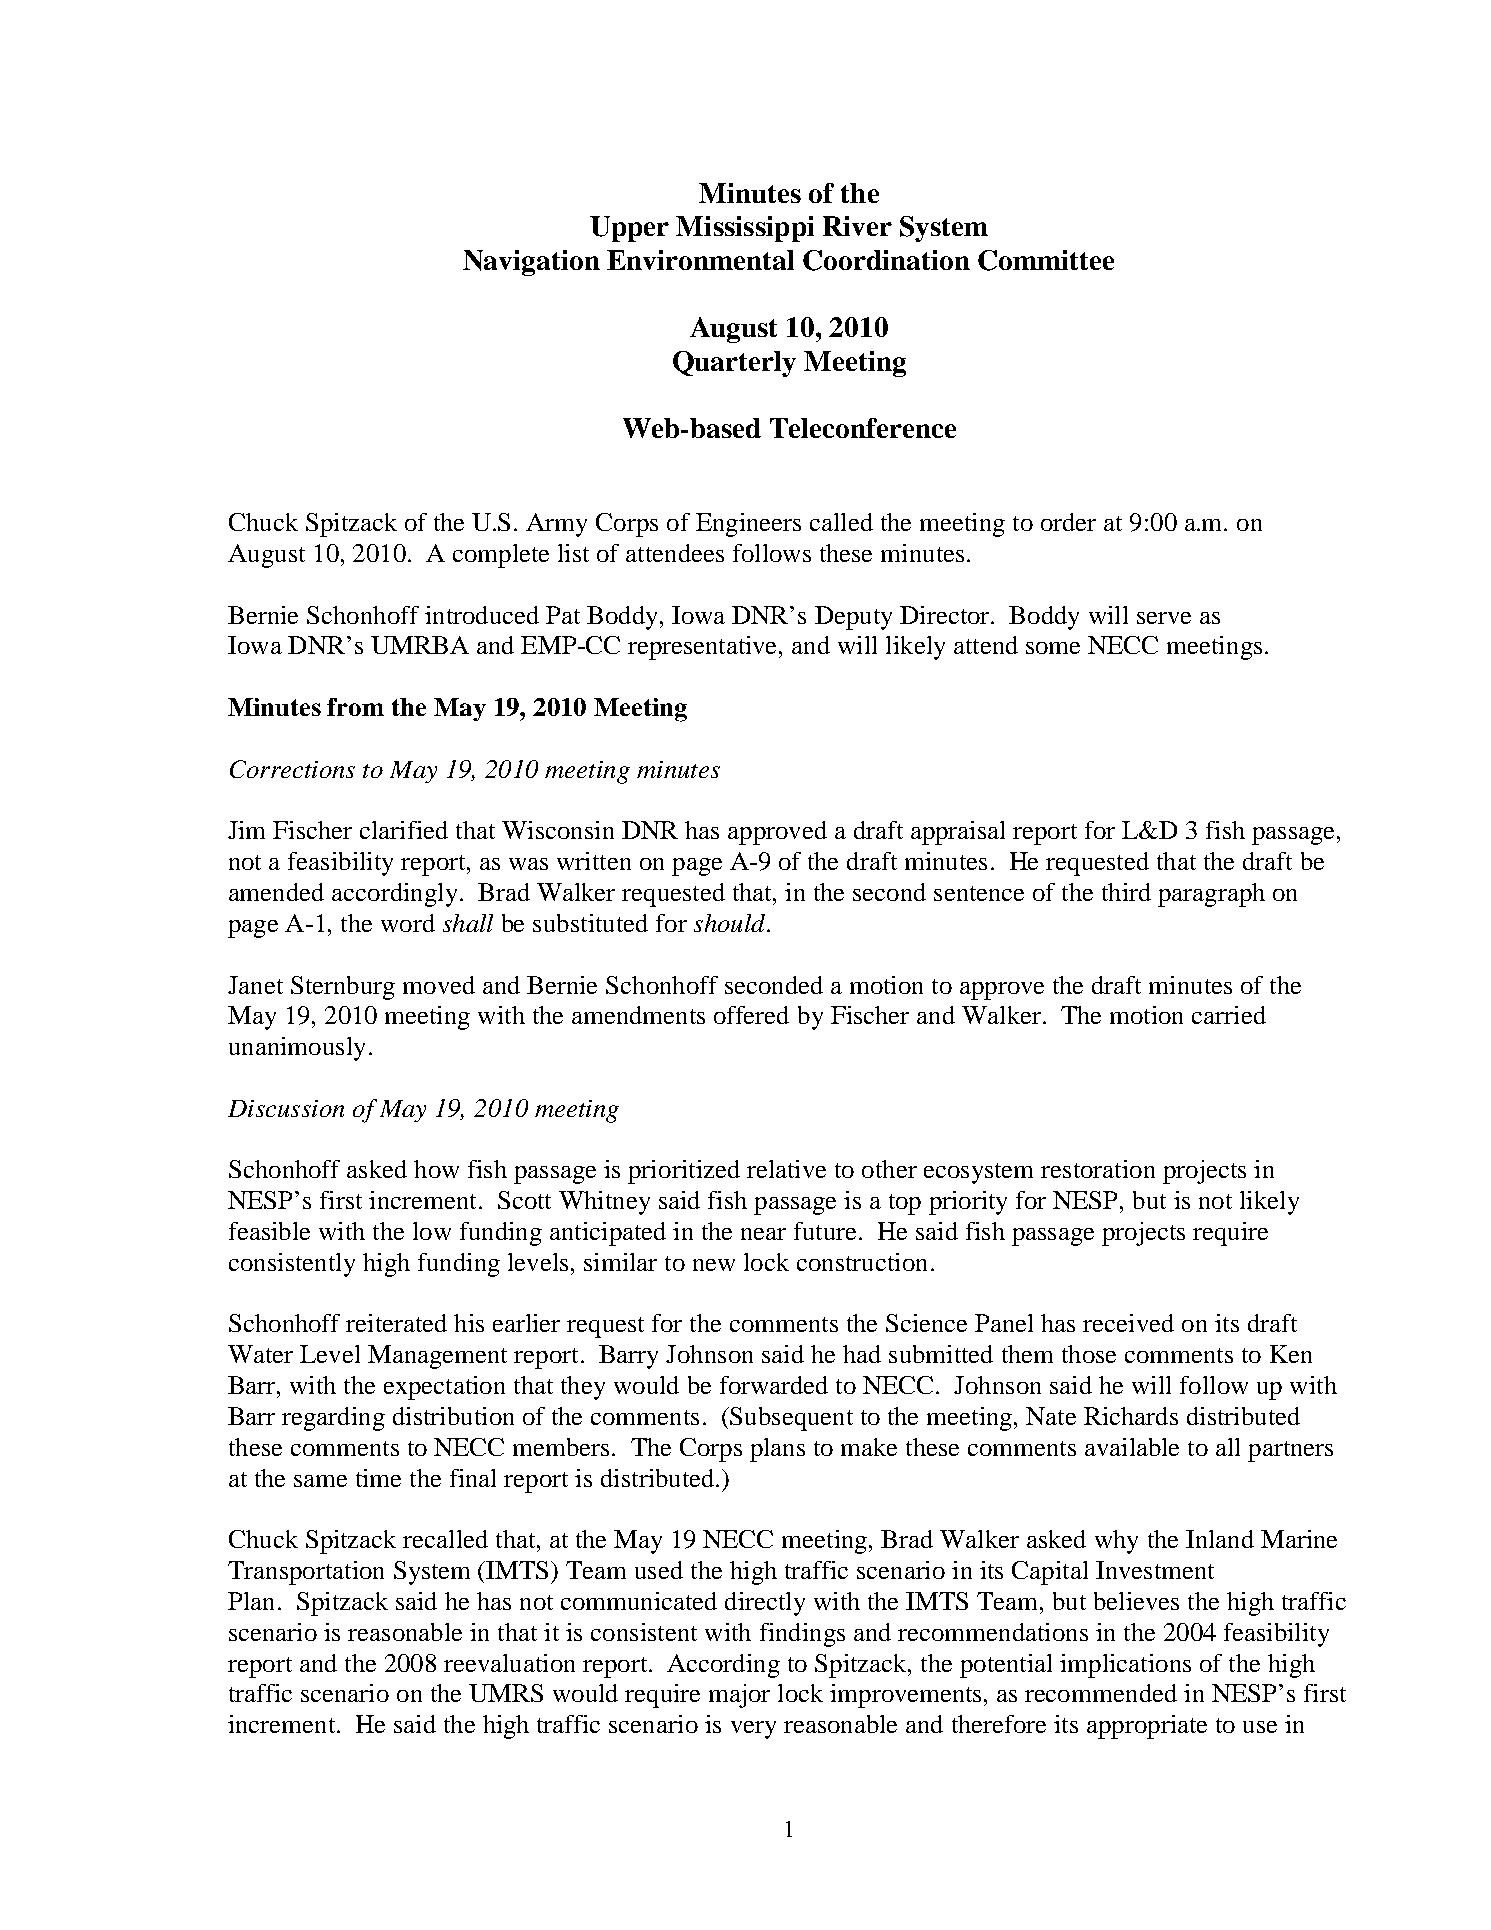  I want to click on major, so click(739, 1696).
